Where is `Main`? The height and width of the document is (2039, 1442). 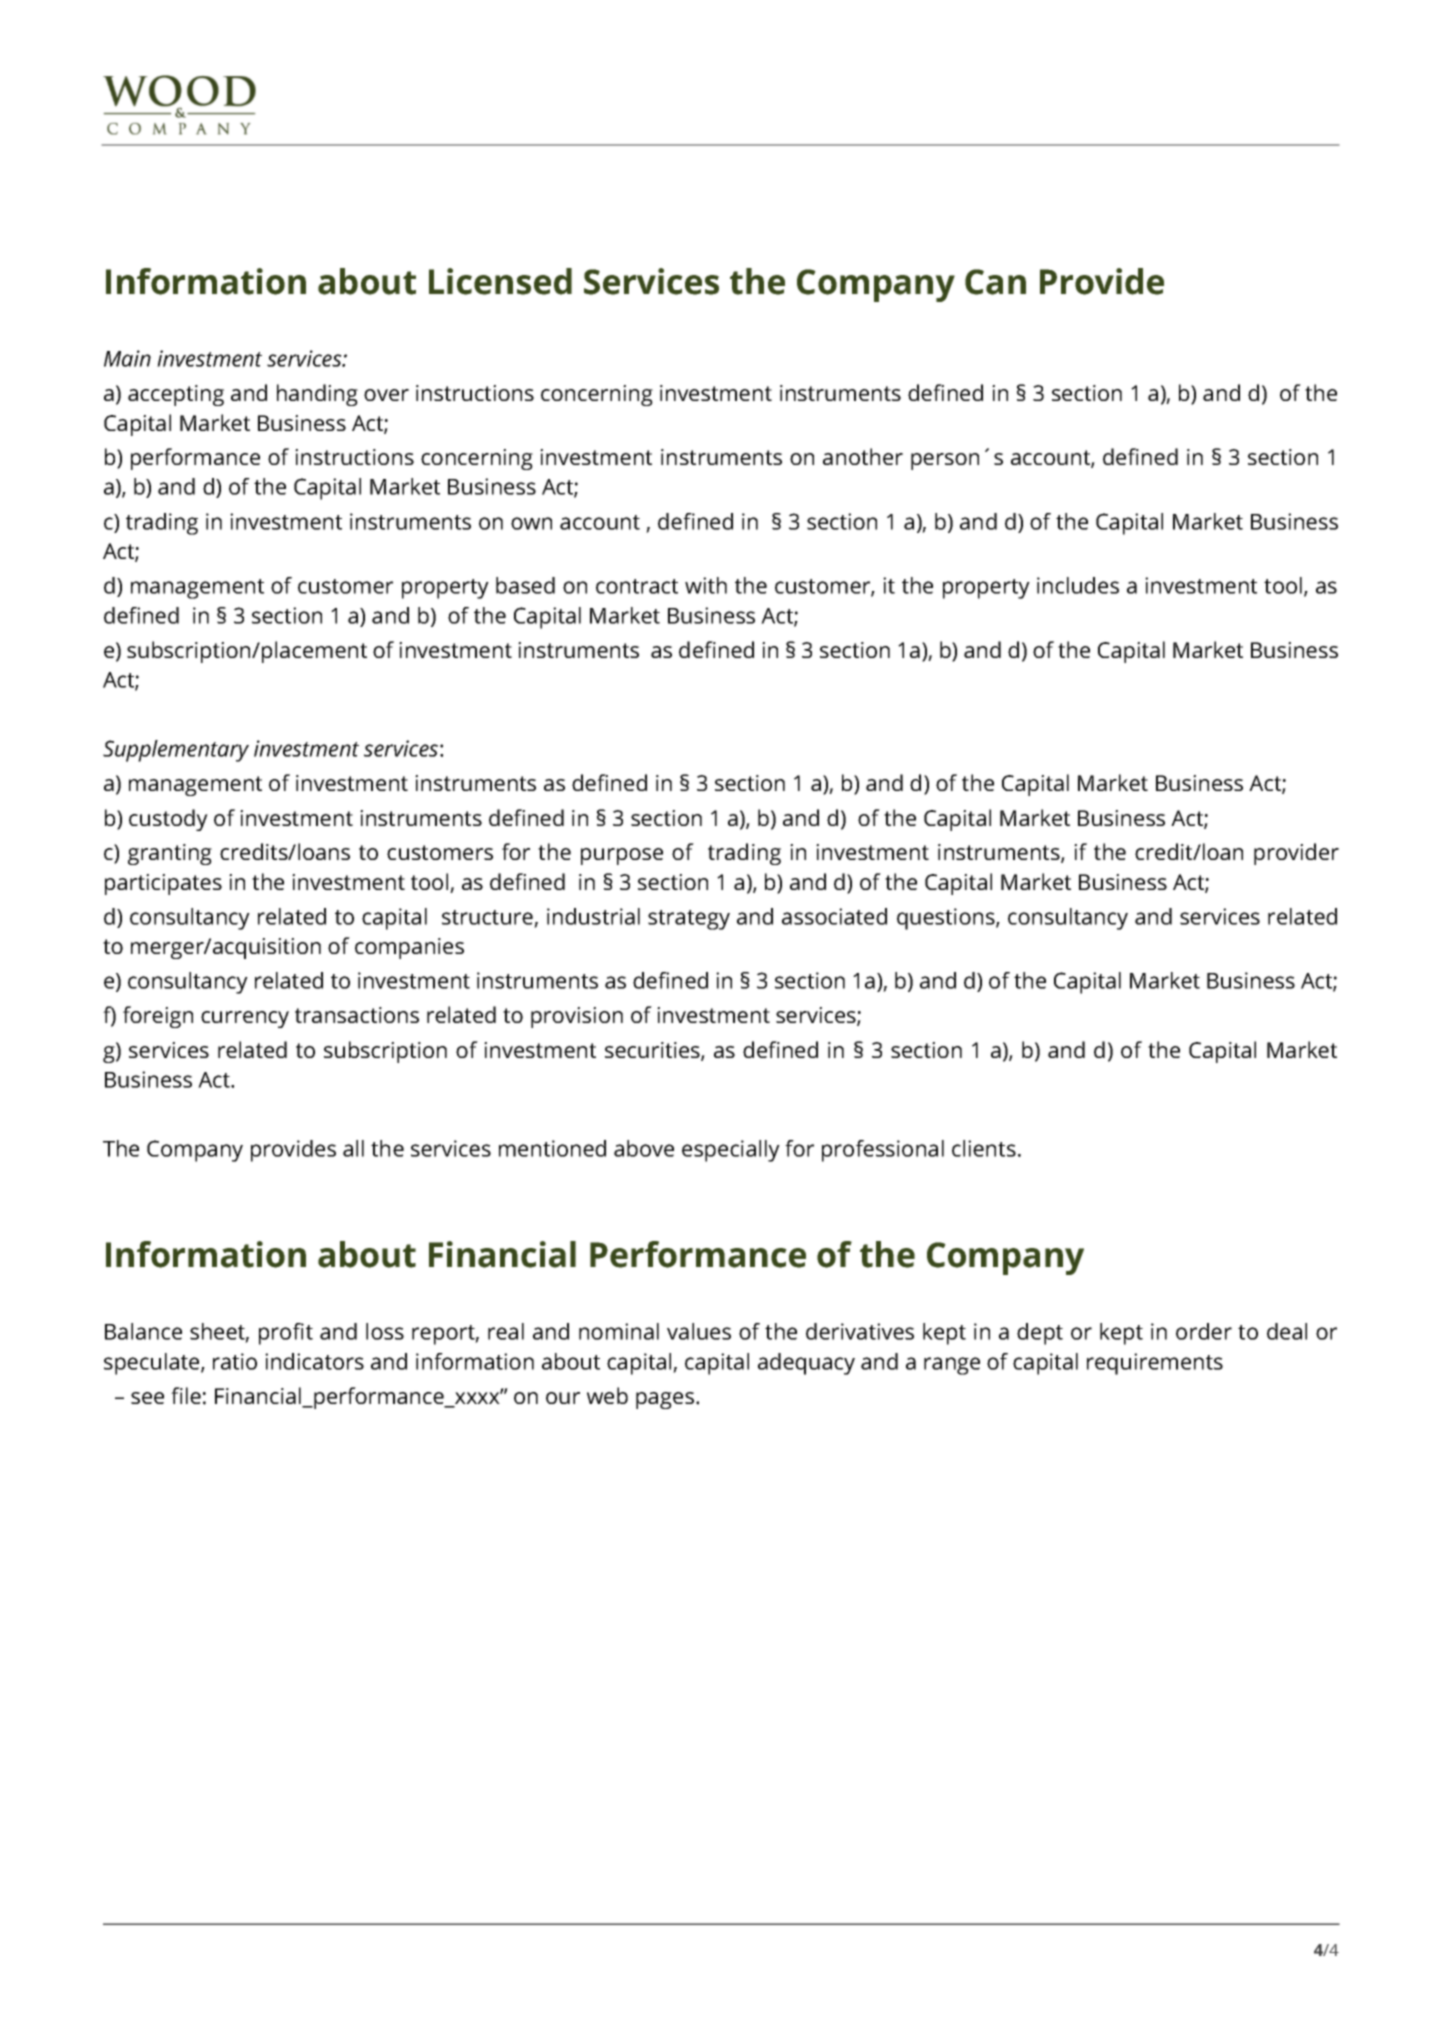
Main is located at coordinates (127, 358).
